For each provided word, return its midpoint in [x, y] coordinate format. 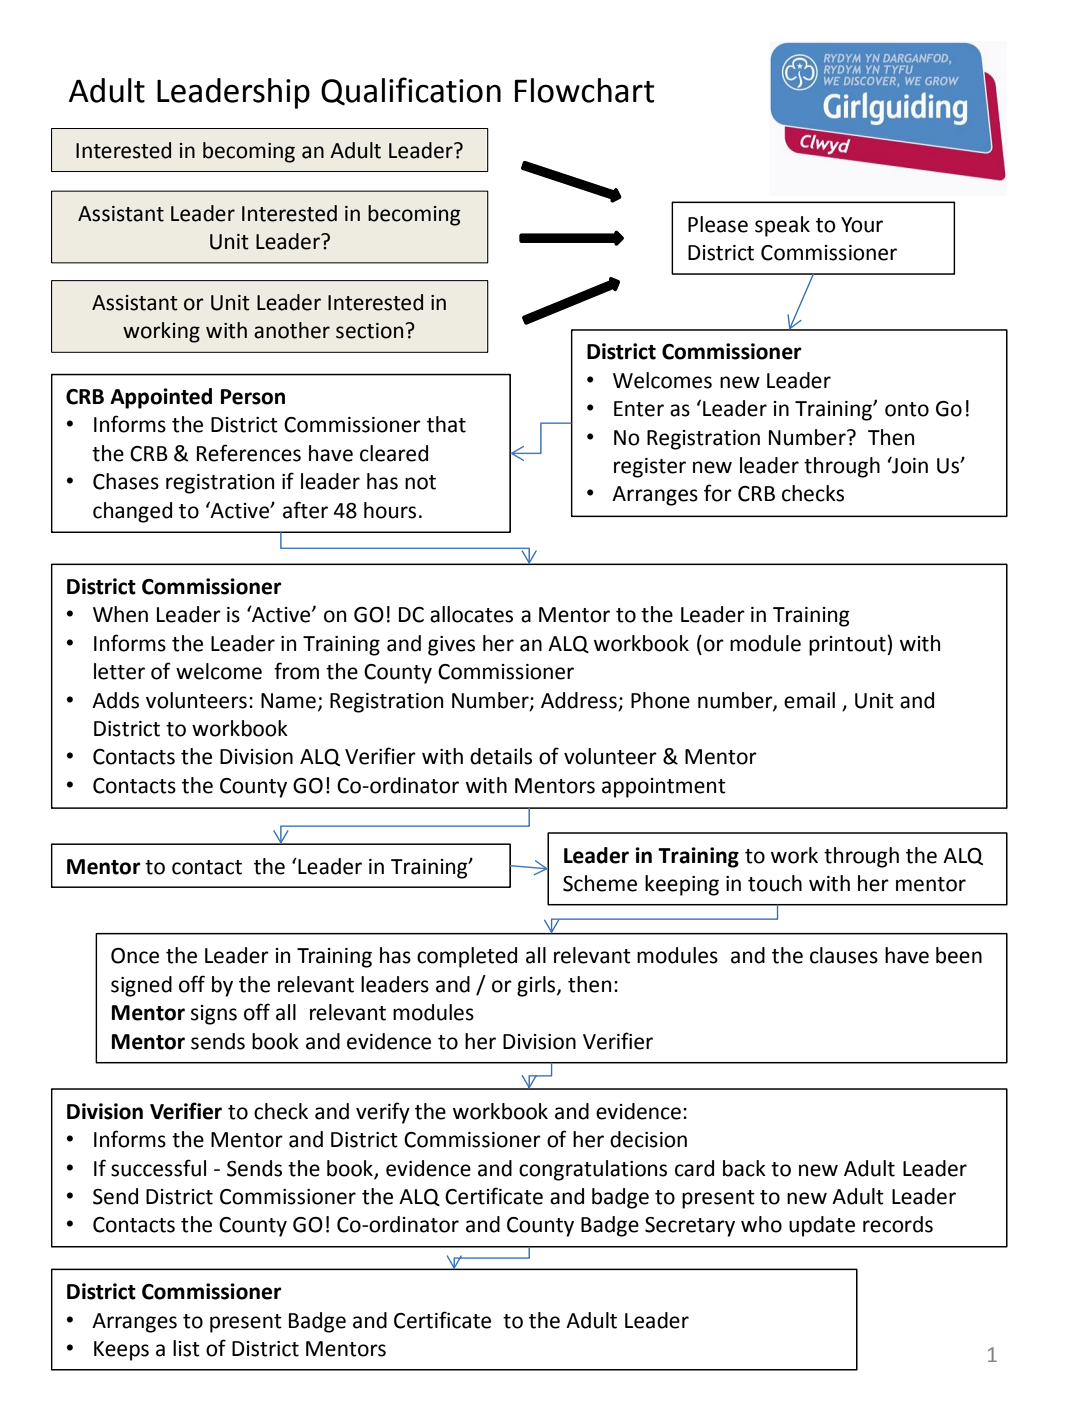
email [809, 700]
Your [862, 225]
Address [579, 700]
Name [288, 701]
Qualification [411, 91]
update [822, 1226]
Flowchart [585, 90]
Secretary [690, 1227]
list [186, 1348]
